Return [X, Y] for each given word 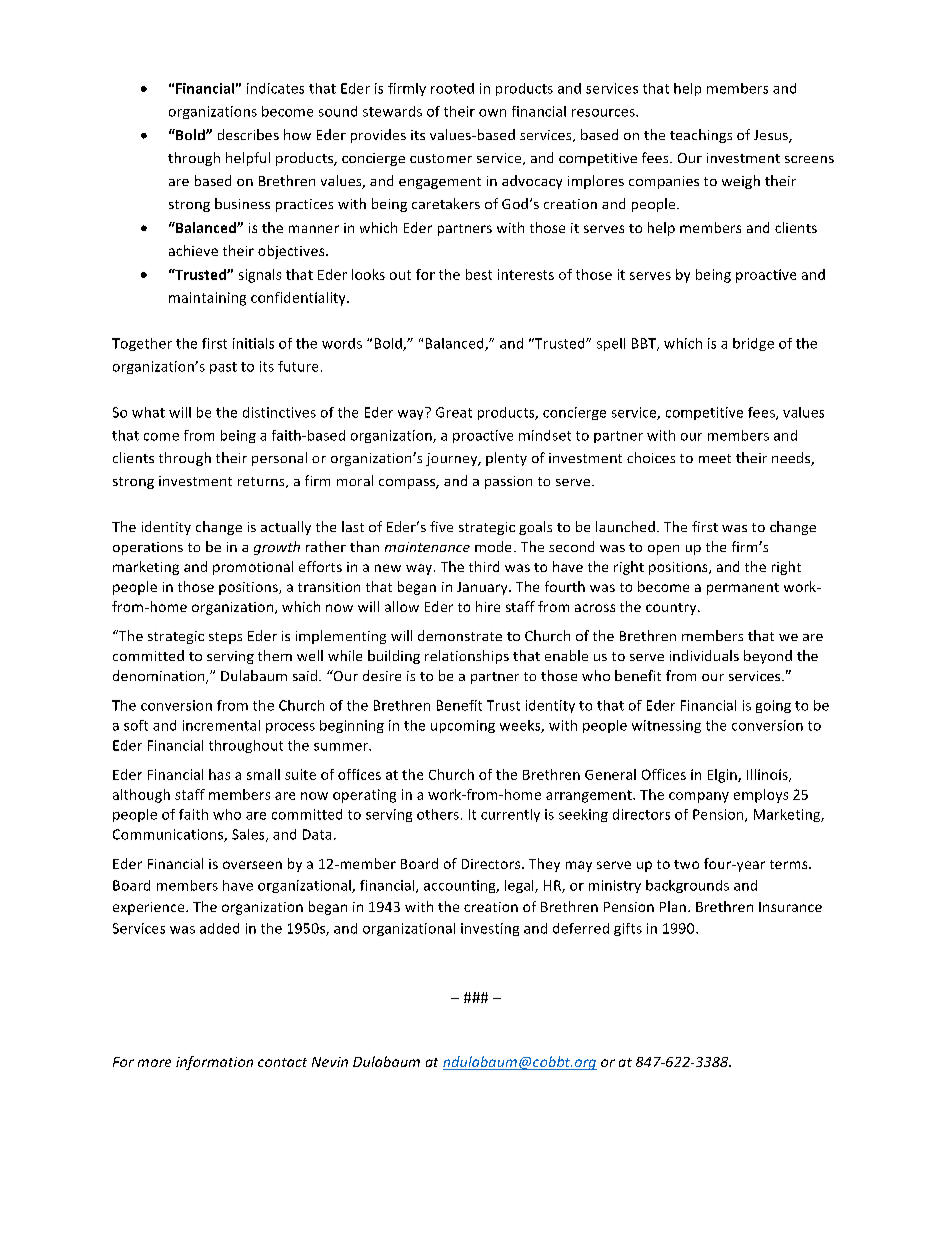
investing [490, 929]
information [214, 1063]
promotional [253, 568]
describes [248, 134]
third [484, 566]
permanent [743, 589]
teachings [701, 136]
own [492, 113]
